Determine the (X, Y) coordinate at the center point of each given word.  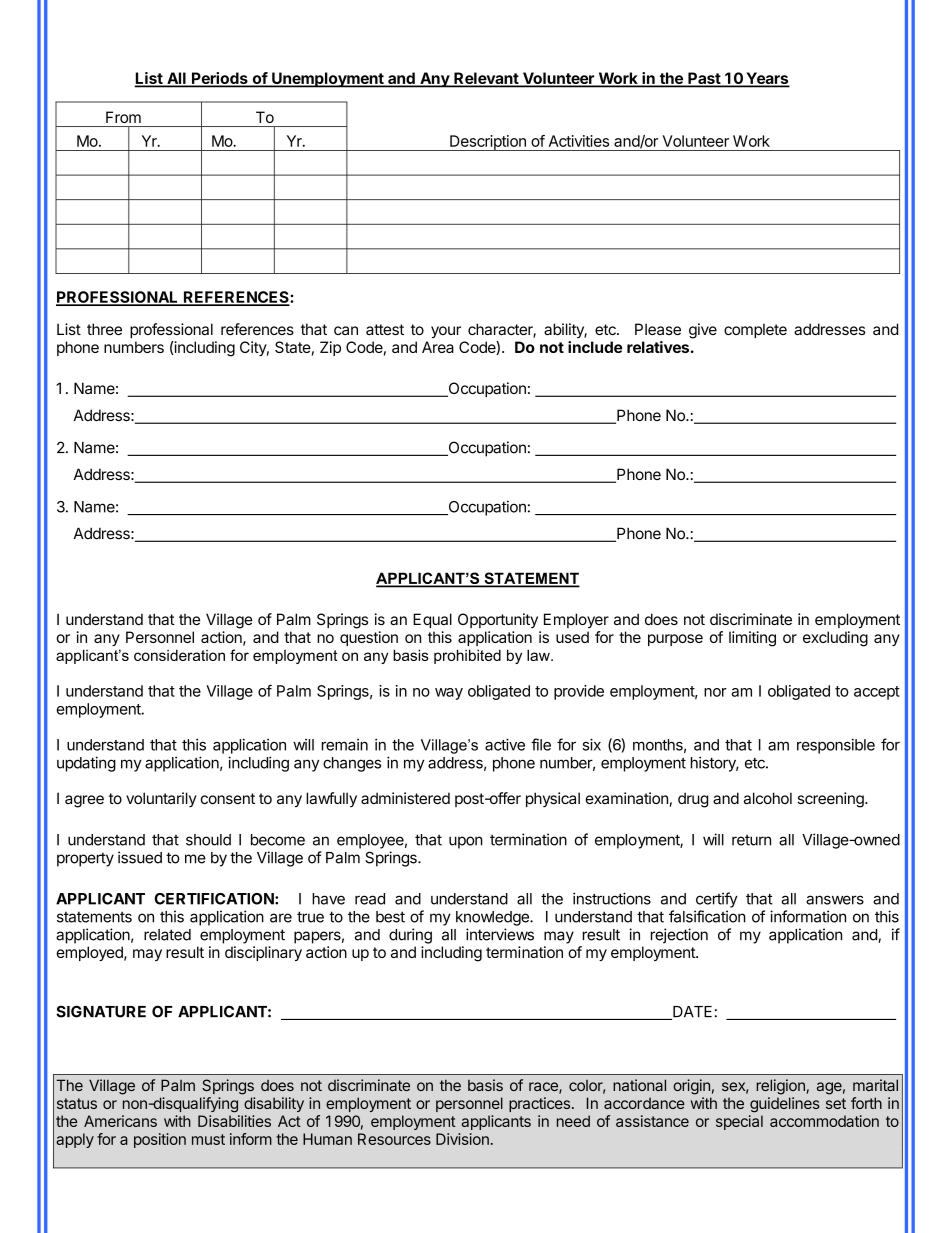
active (505, 744)
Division (462, 1139)
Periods (220, 79)
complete (755, 330)
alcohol (768, 798)
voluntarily (161, 799)
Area (438, 347)
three (104, 329)
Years (767, 79)
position (160, 1140)
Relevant (486, 79)
